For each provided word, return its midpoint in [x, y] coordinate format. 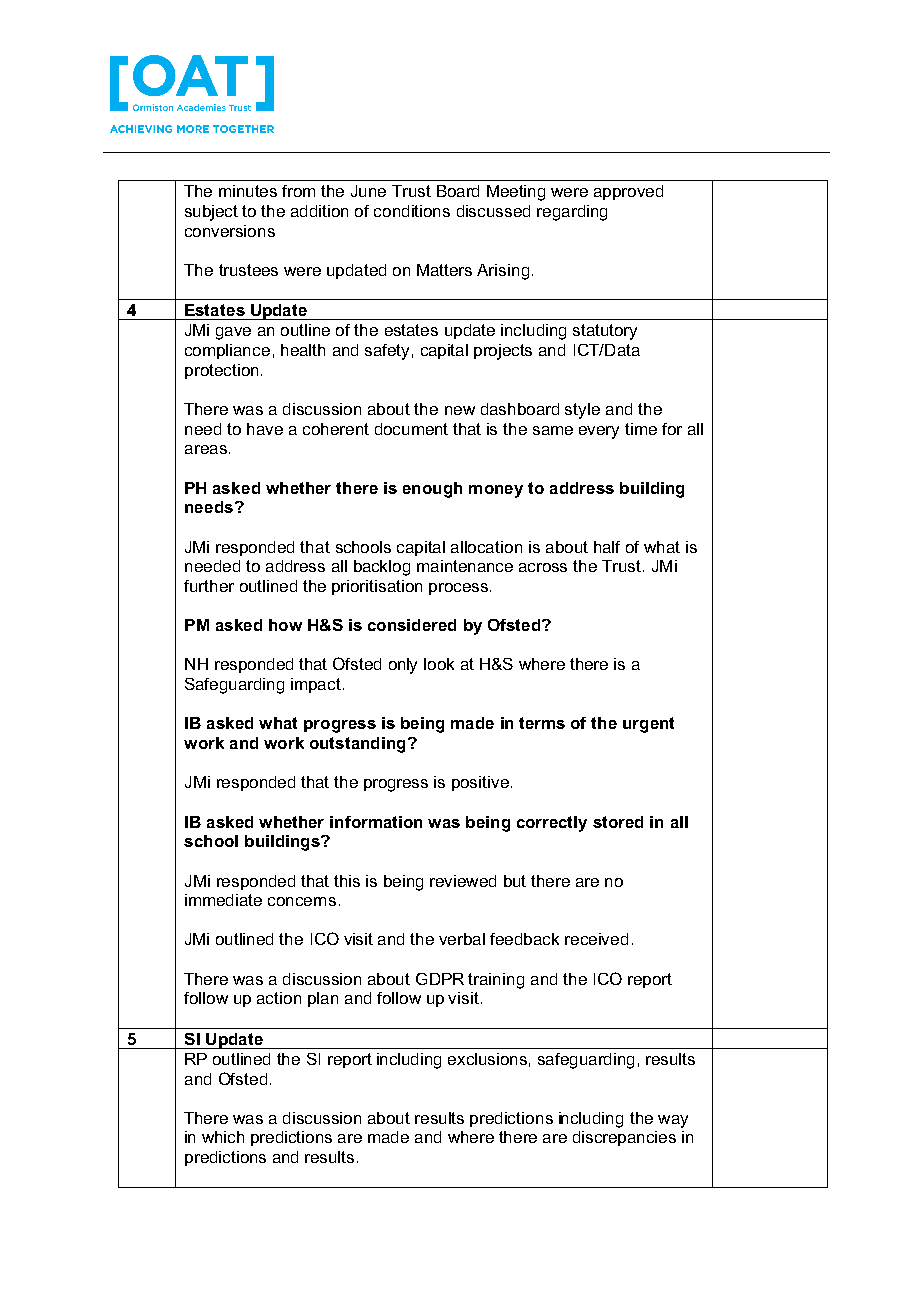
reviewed [463, 881]
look [439, 664]
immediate [223, 900]
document [411, 429]
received [596, 939]
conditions [412, 211]
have [265, 429]
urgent [648, 725]
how [285, 625]
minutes [248, 191]
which [223, 1137]
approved [628, 192]
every [599, 432]
